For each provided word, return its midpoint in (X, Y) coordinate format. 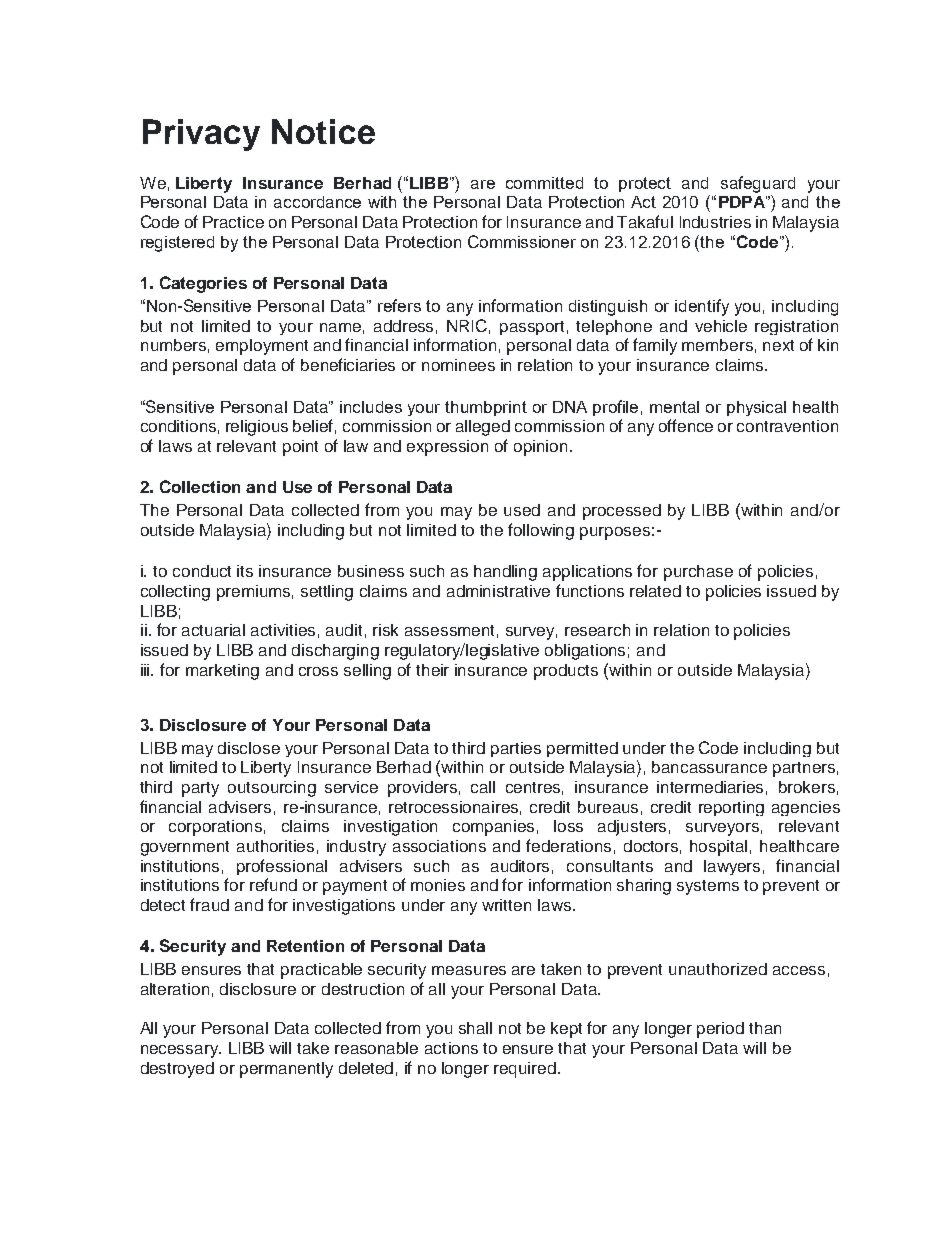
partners (804, 769)
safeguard (758, 184)
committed (544, 183)
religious (257, 428)
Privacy (201, 135)
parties (516, 749)
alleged (483, 428)
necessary (181, 1051)
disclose (249, 748)
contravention (787, 426)
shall (475, 1028)
